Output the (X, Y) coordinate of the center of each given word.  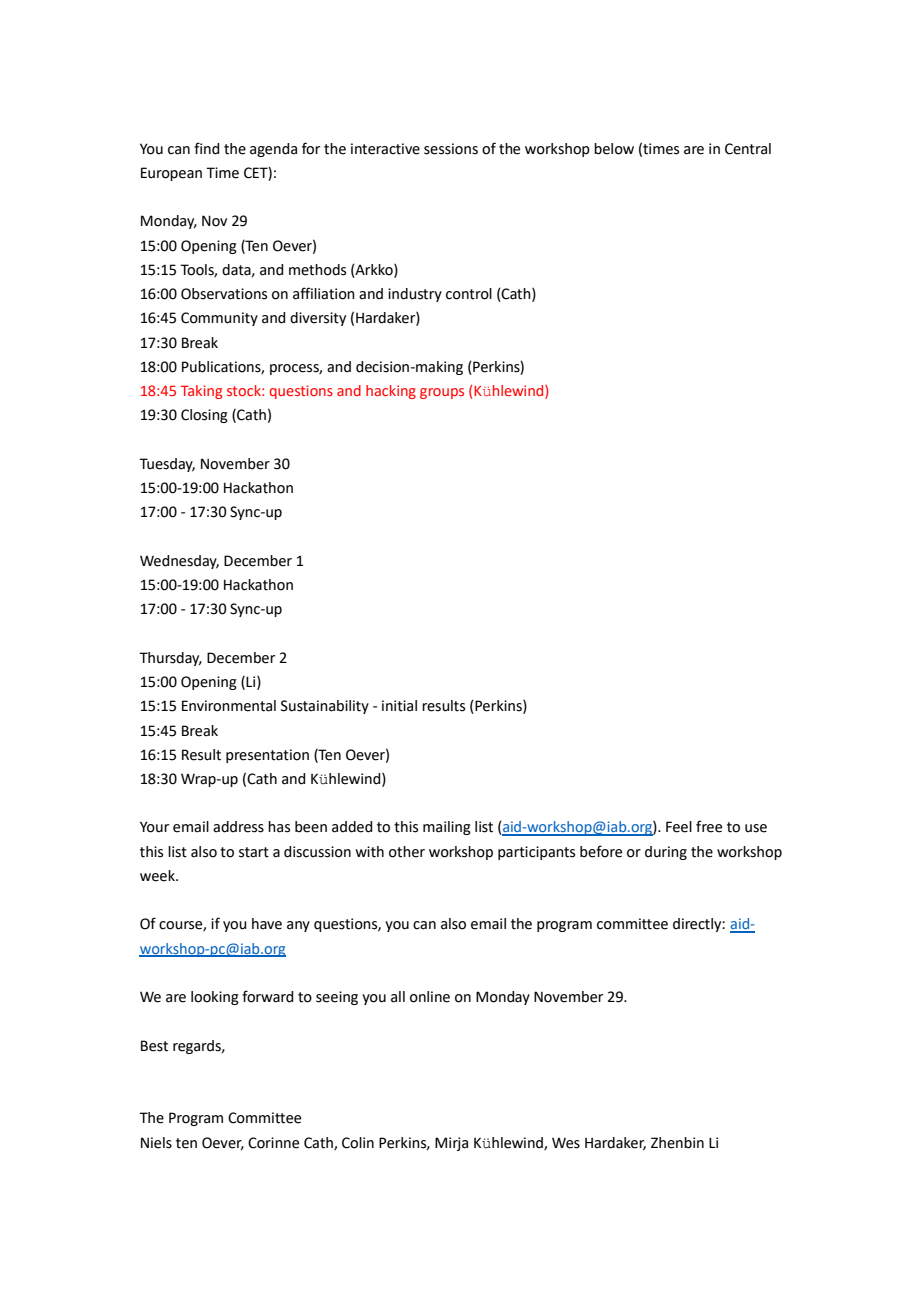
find (206, 148)
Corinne (273, 1143)
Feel (679, 827)
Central (748, 149)
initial (399, 706)
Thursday (170, 659)
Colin (358, 1143)
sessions (451, 149)
